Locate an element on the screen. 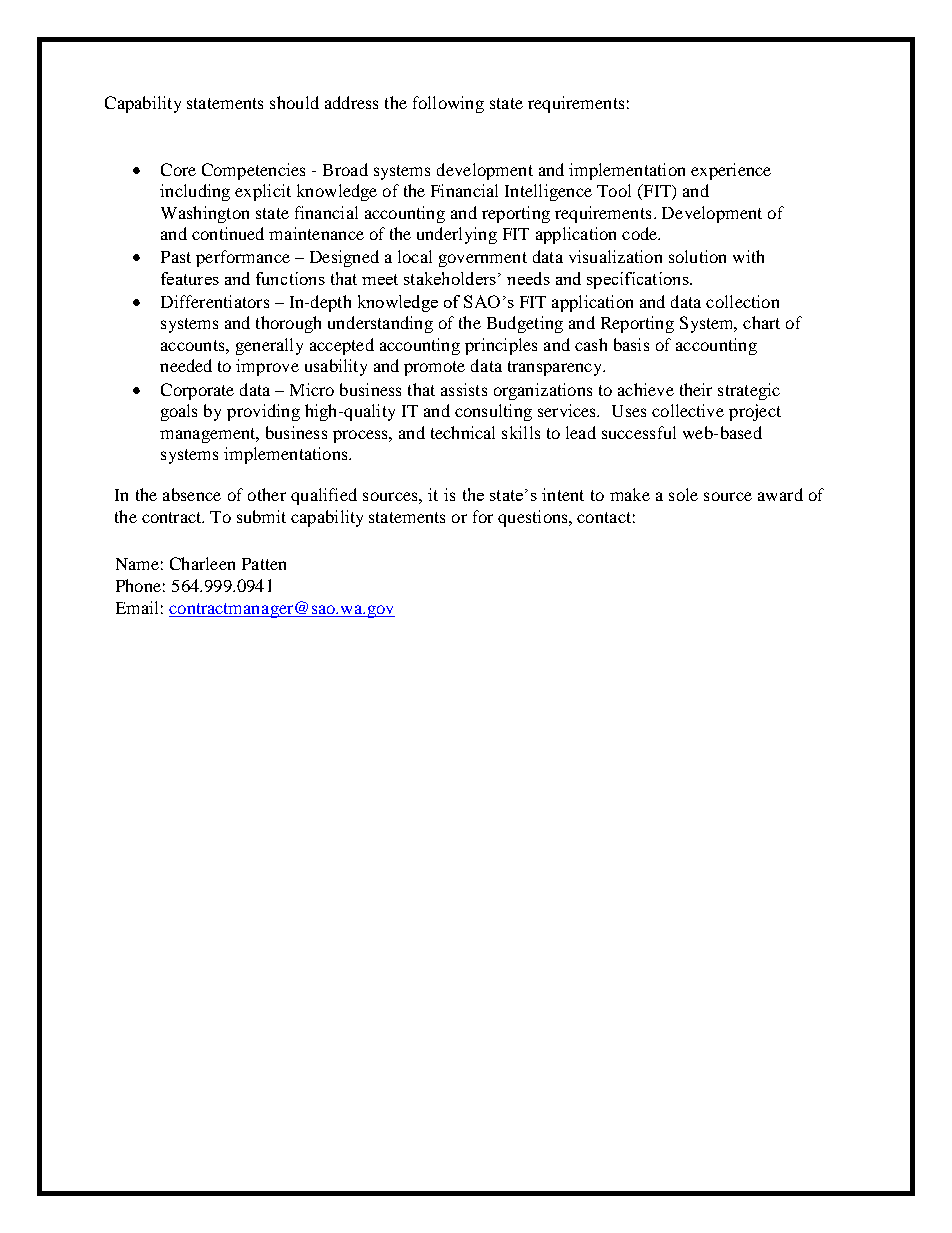 The image size is (952, 1233). Phone is located at coordinates (138, 585).
